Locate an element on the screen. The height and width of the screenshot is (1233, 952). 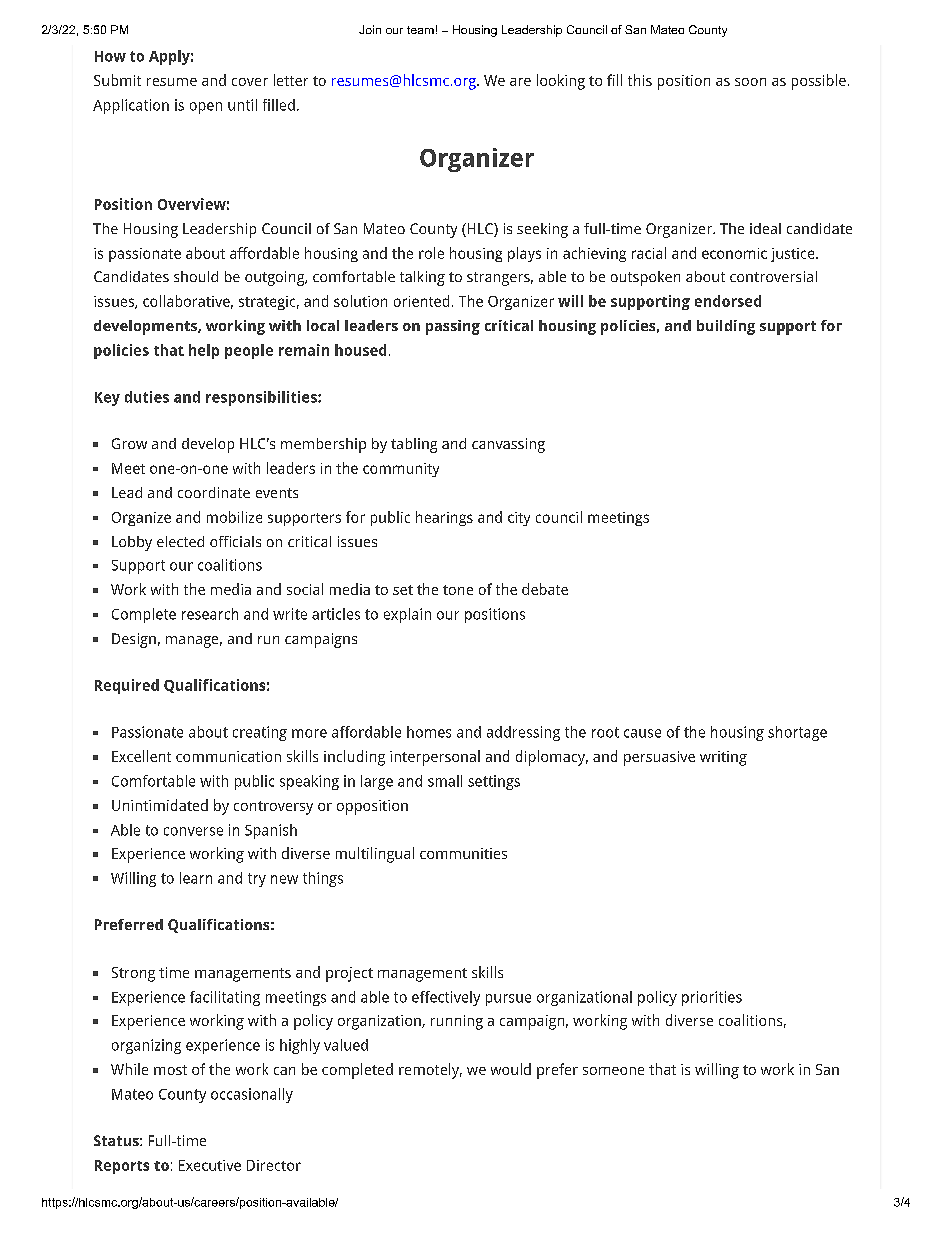
team is located at coordinates (420, 30).
